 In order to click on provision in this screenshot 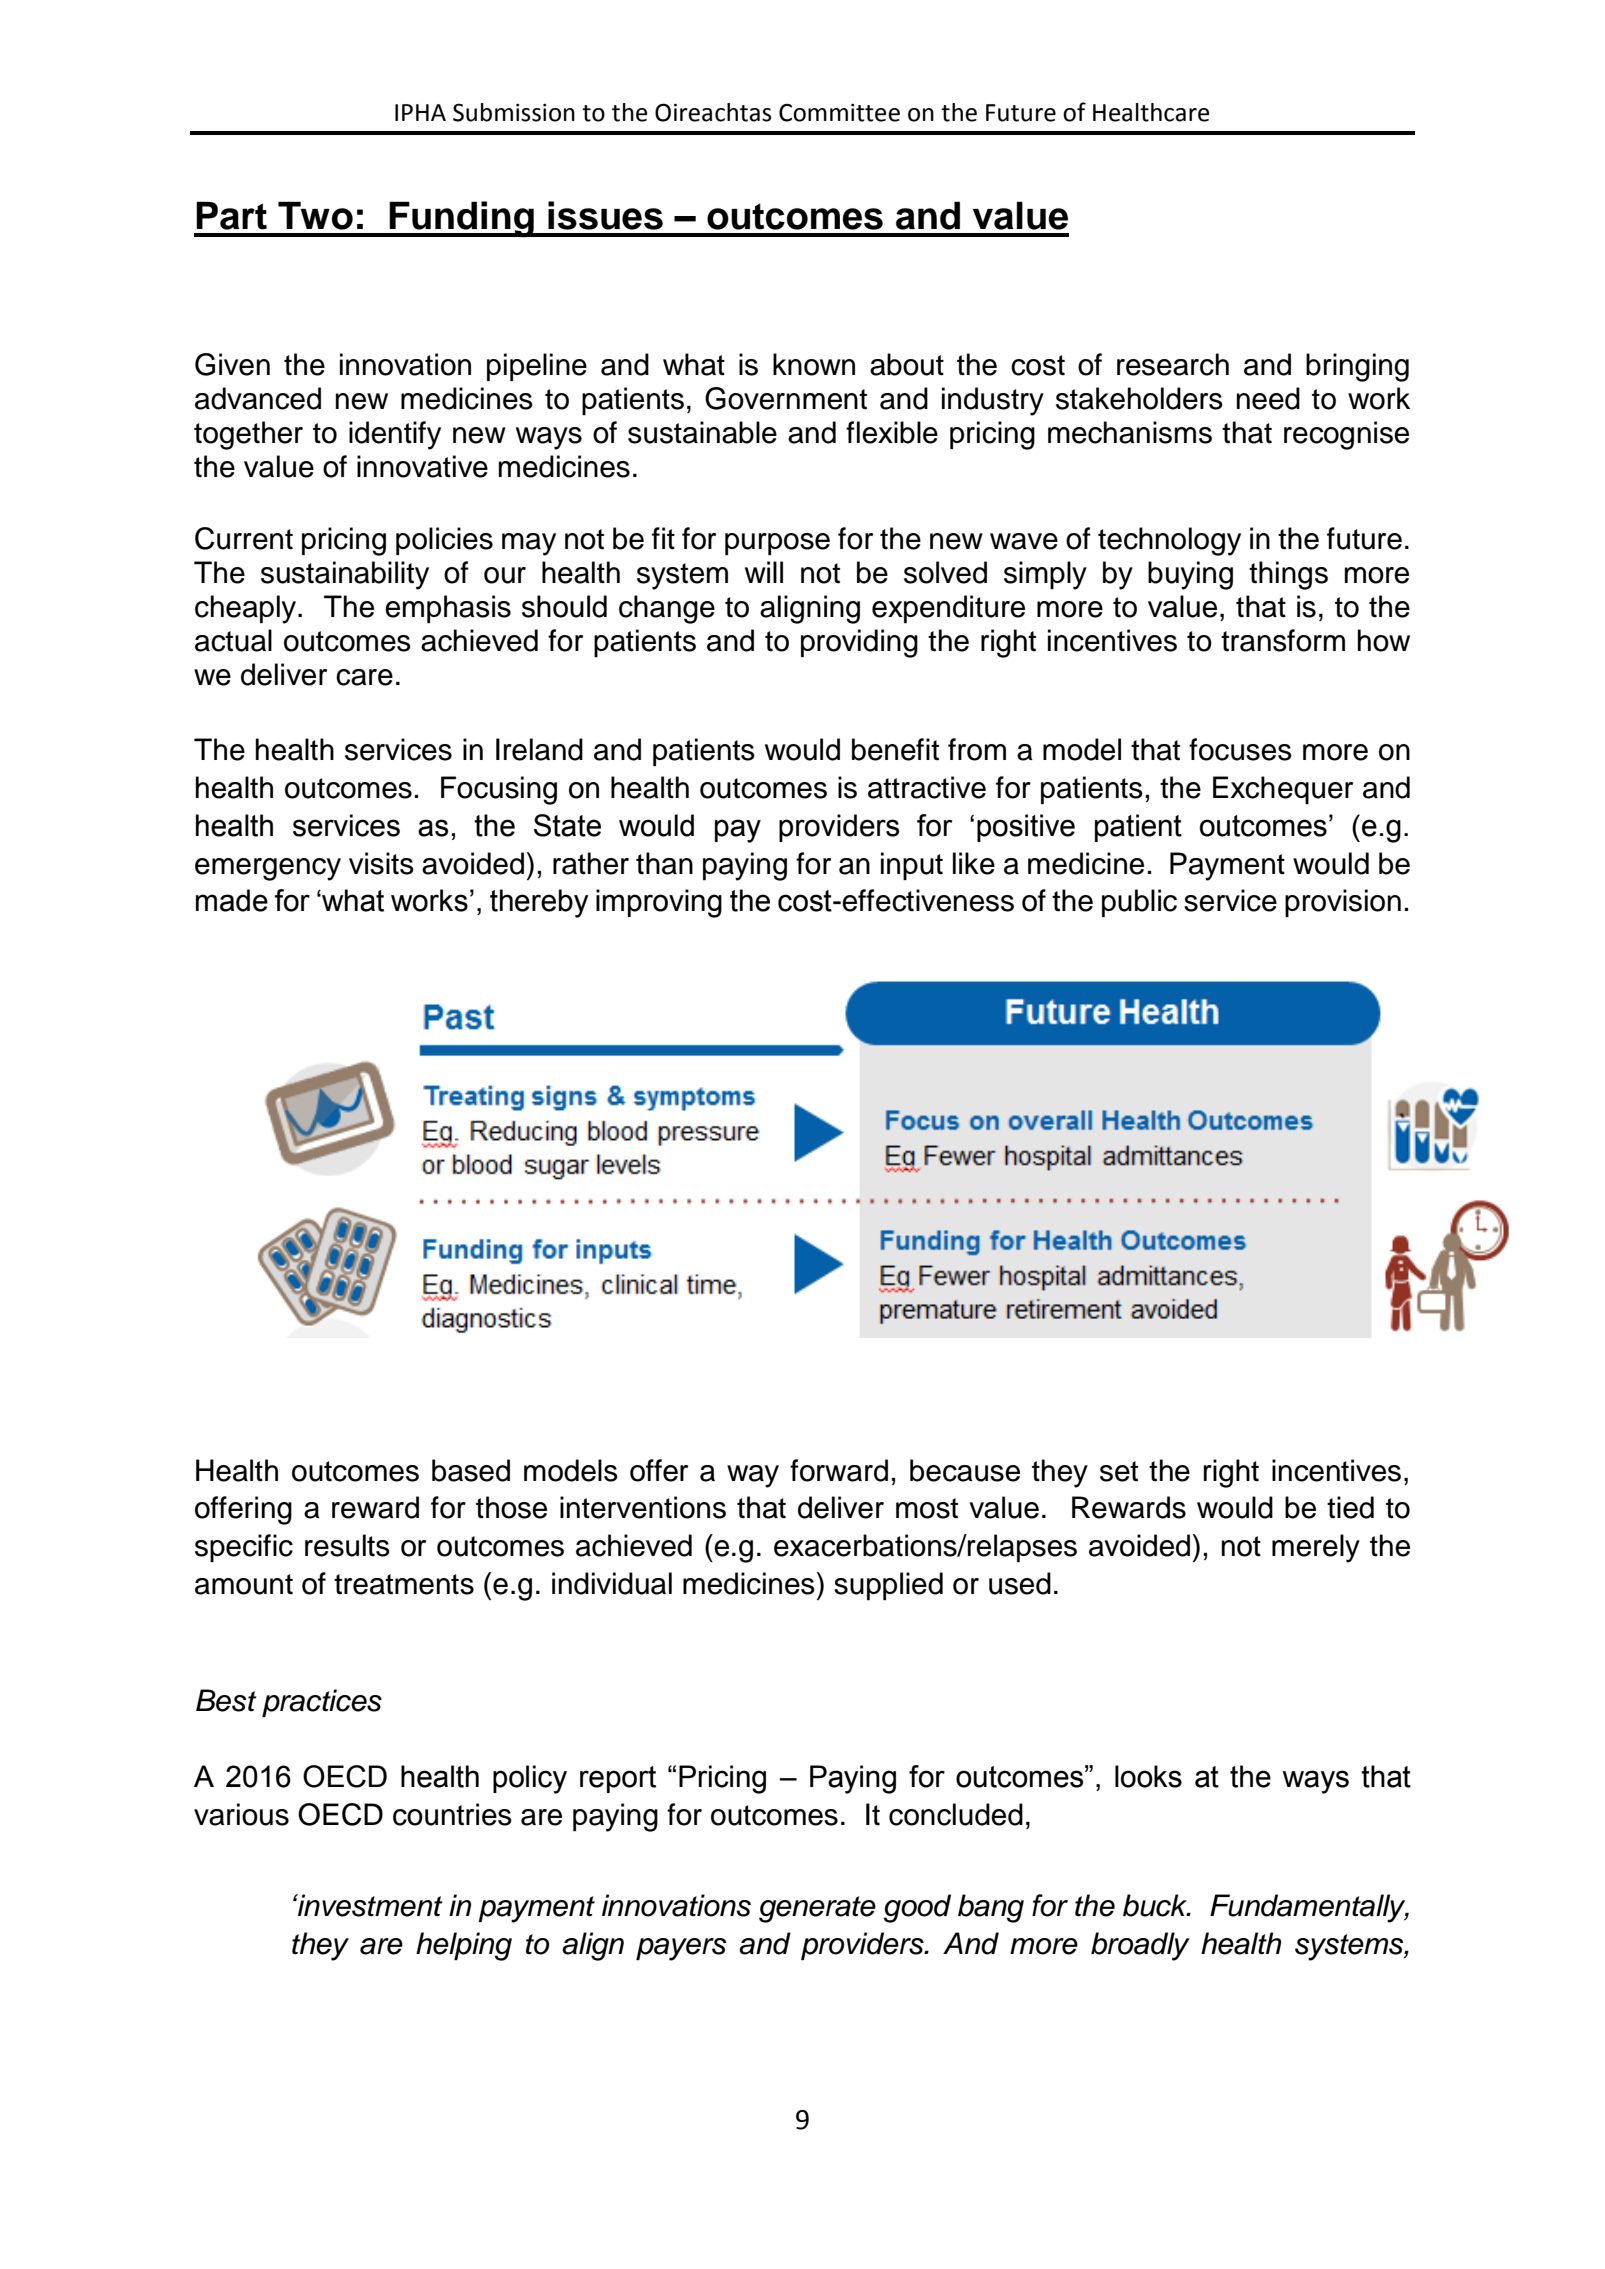, I will do `click(1343, 903)`.
